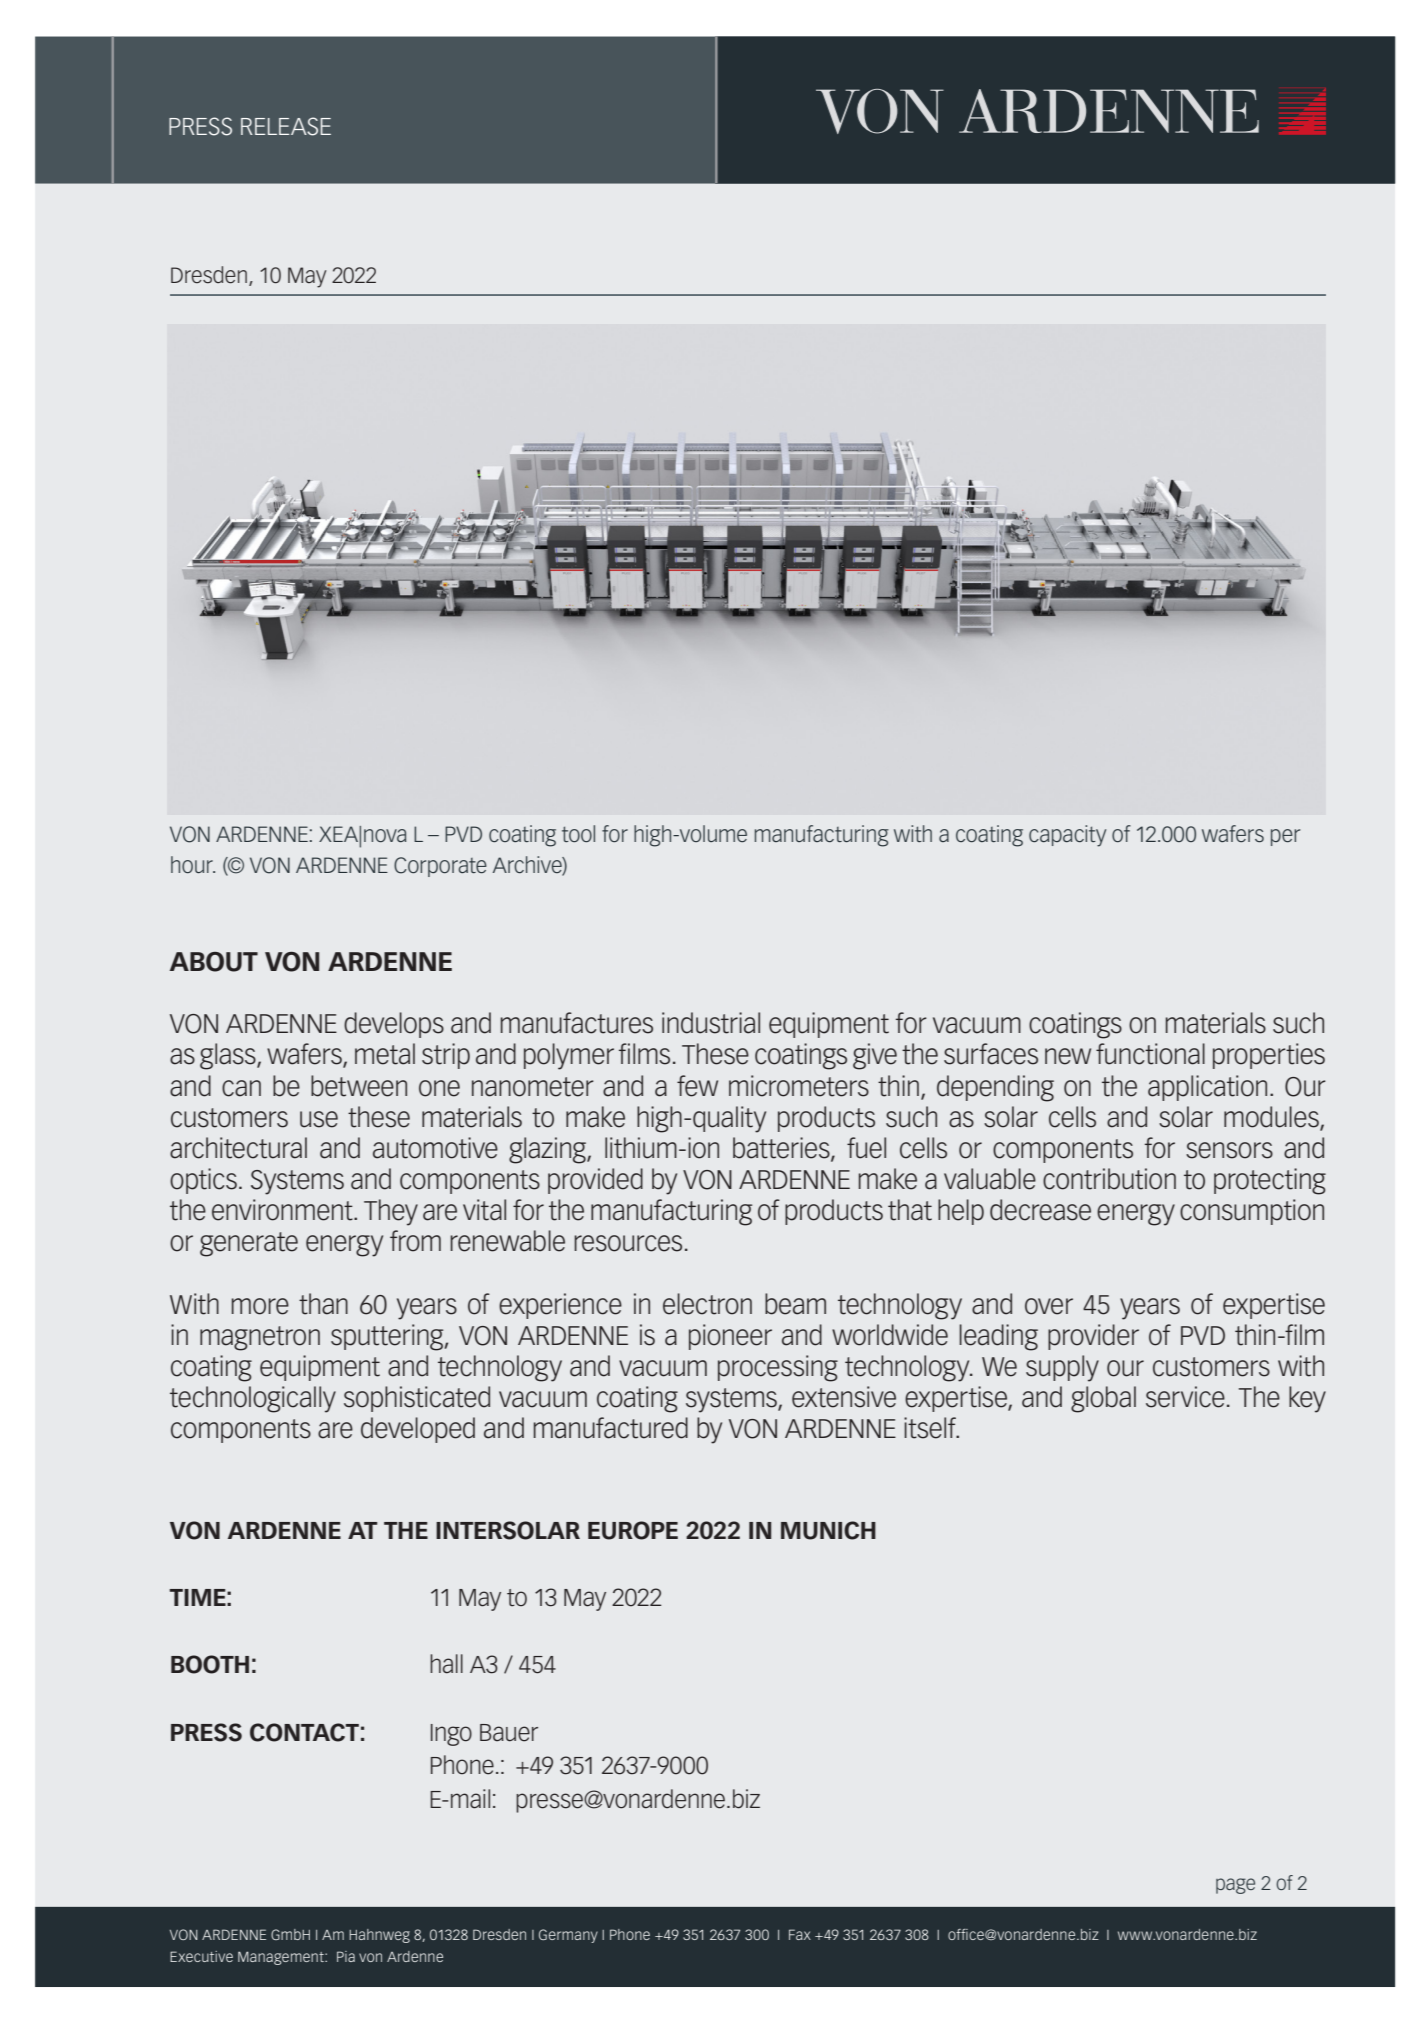 The image size is (1428, 2019). I want to click on tool, so click(578, 834).
